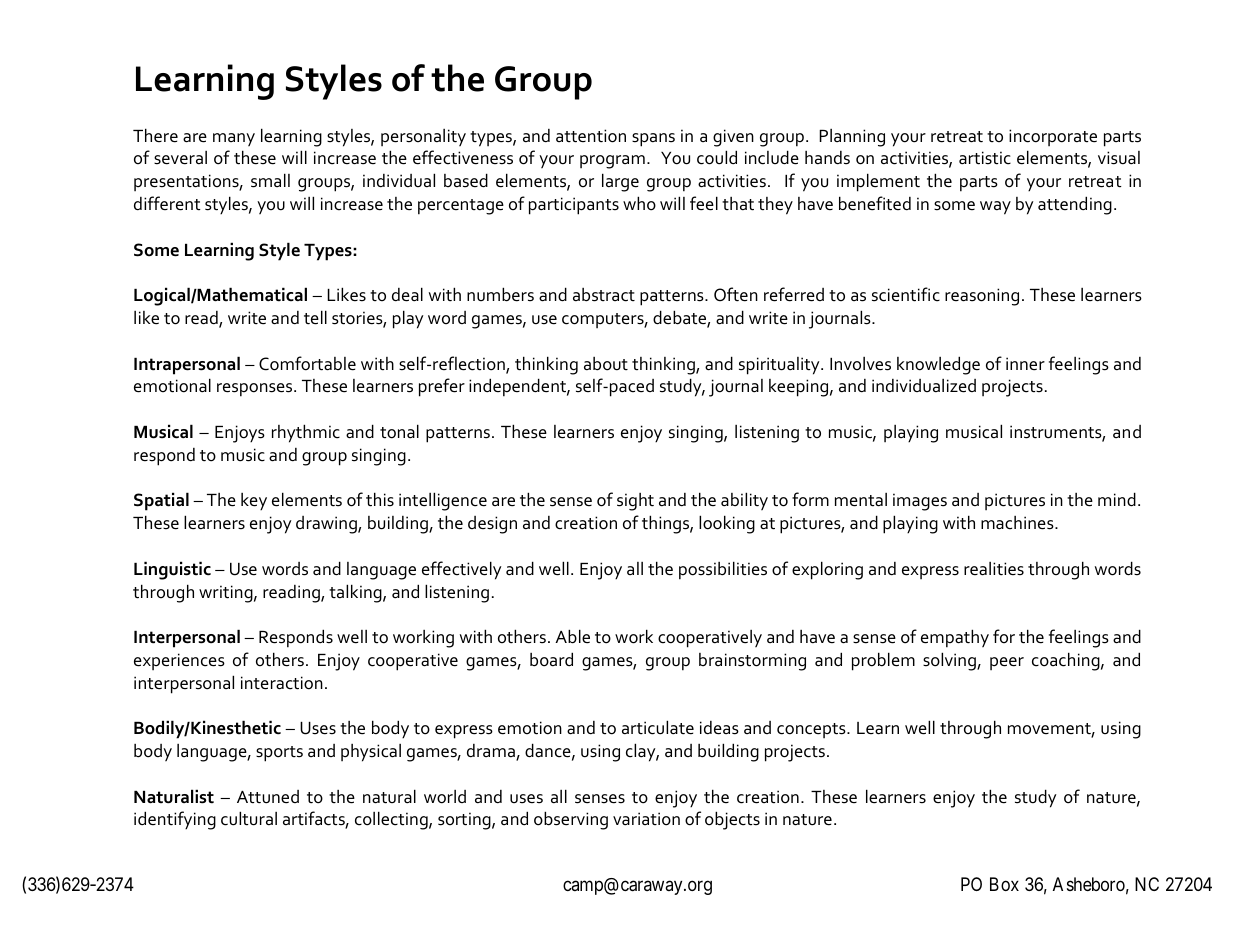  I want to click on cultural, so click(249, 818).
